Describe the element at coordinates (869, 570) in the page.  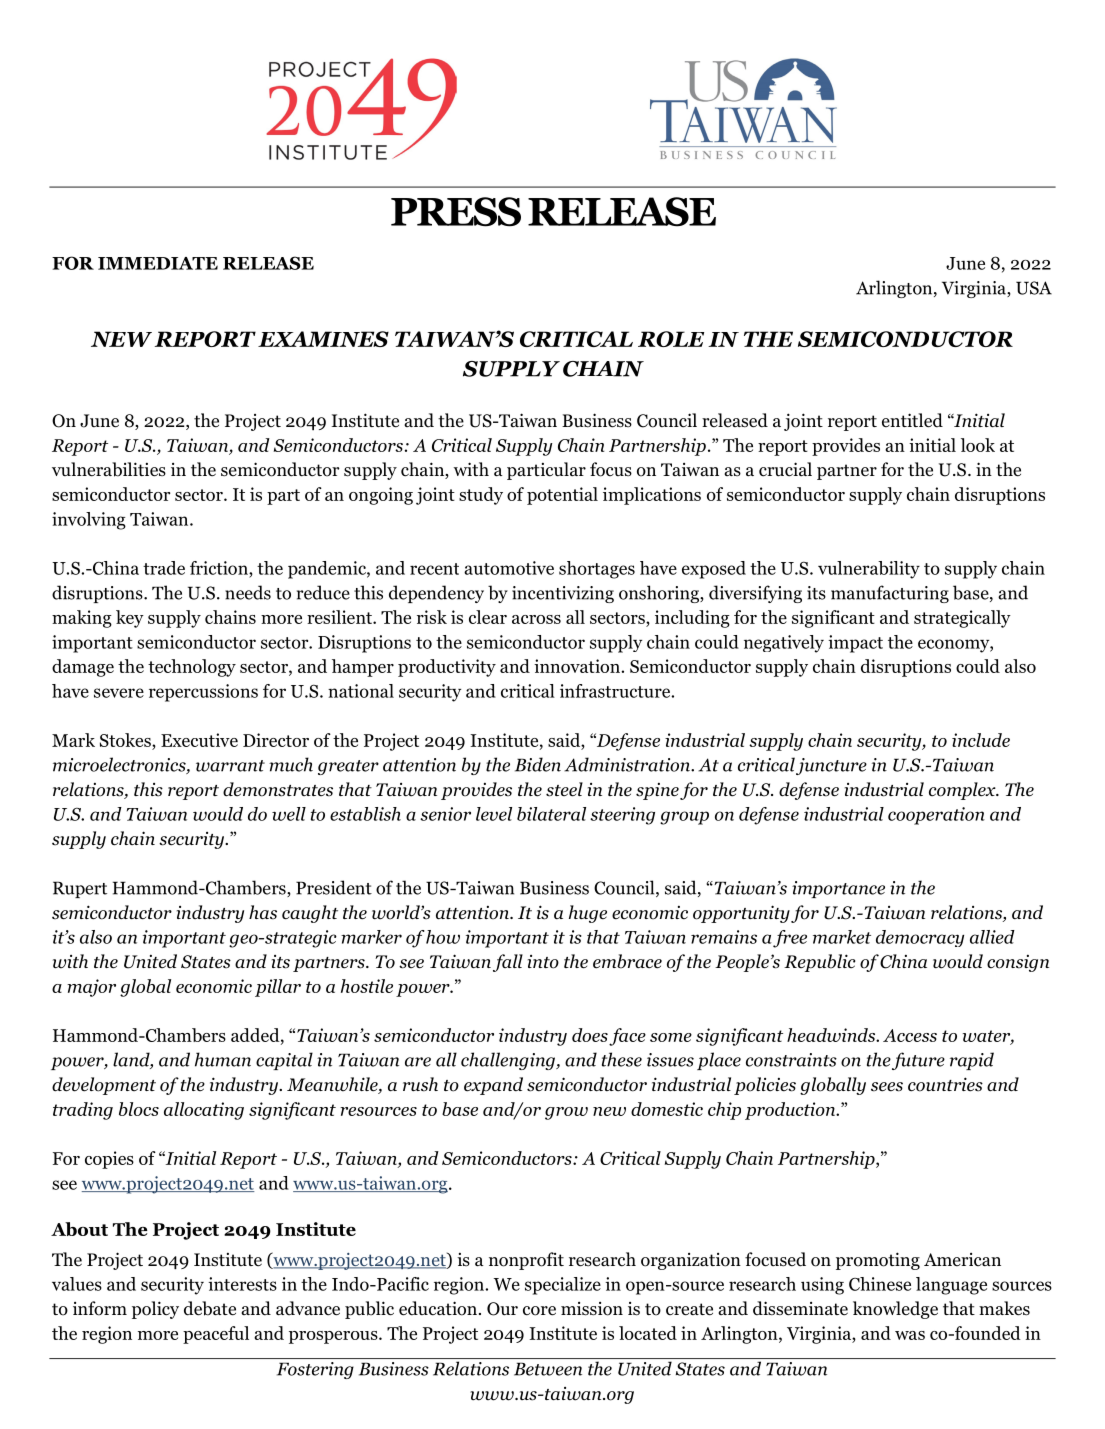
I see `vulnerability` at that location.
